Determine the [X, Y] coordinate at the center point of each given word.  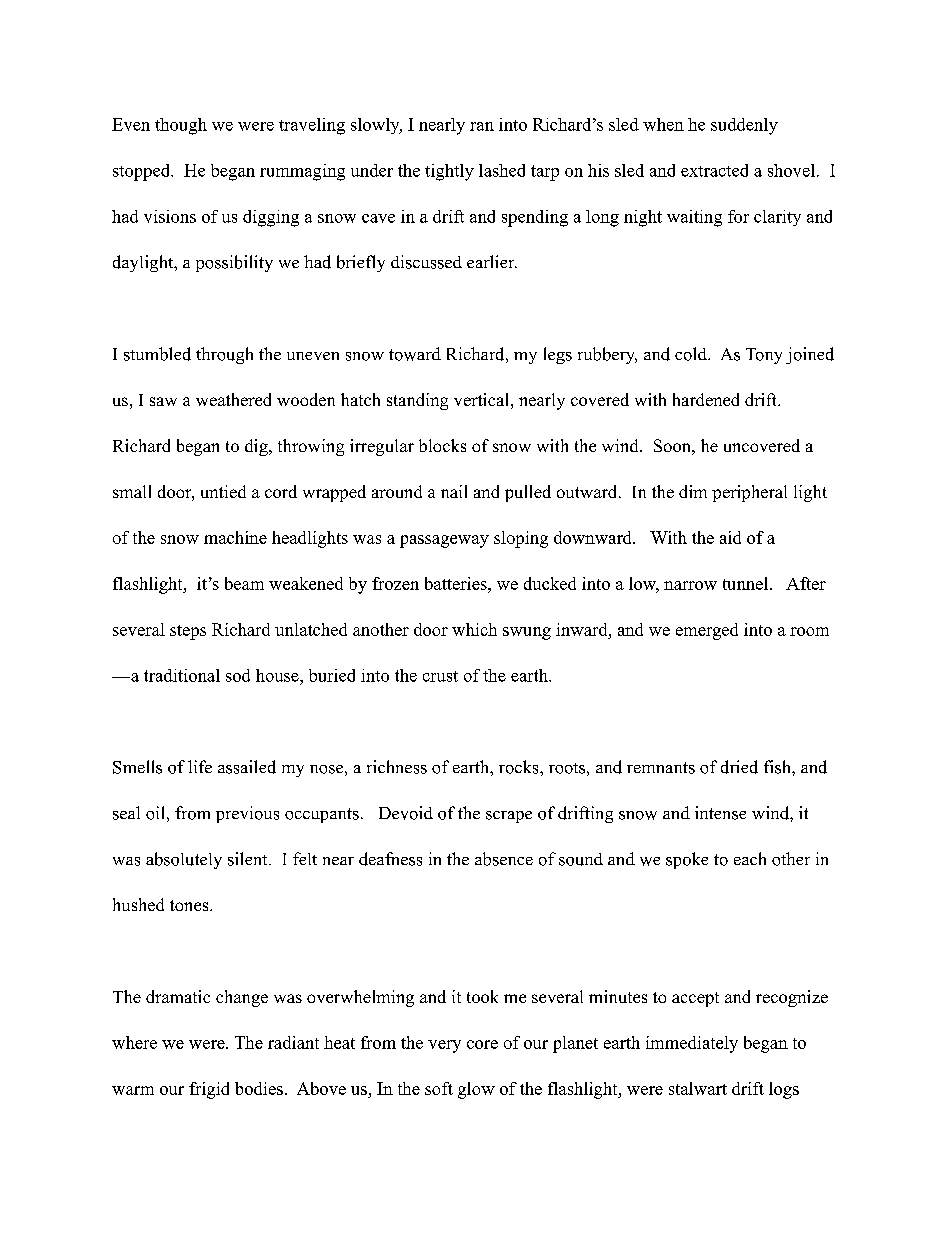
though [181, 126]
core [482, 1044]
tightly [449, 172]
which [474, 629]
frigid [209, 1090]
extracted [714, 170]
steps [188, 632]
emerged [707, 631]
